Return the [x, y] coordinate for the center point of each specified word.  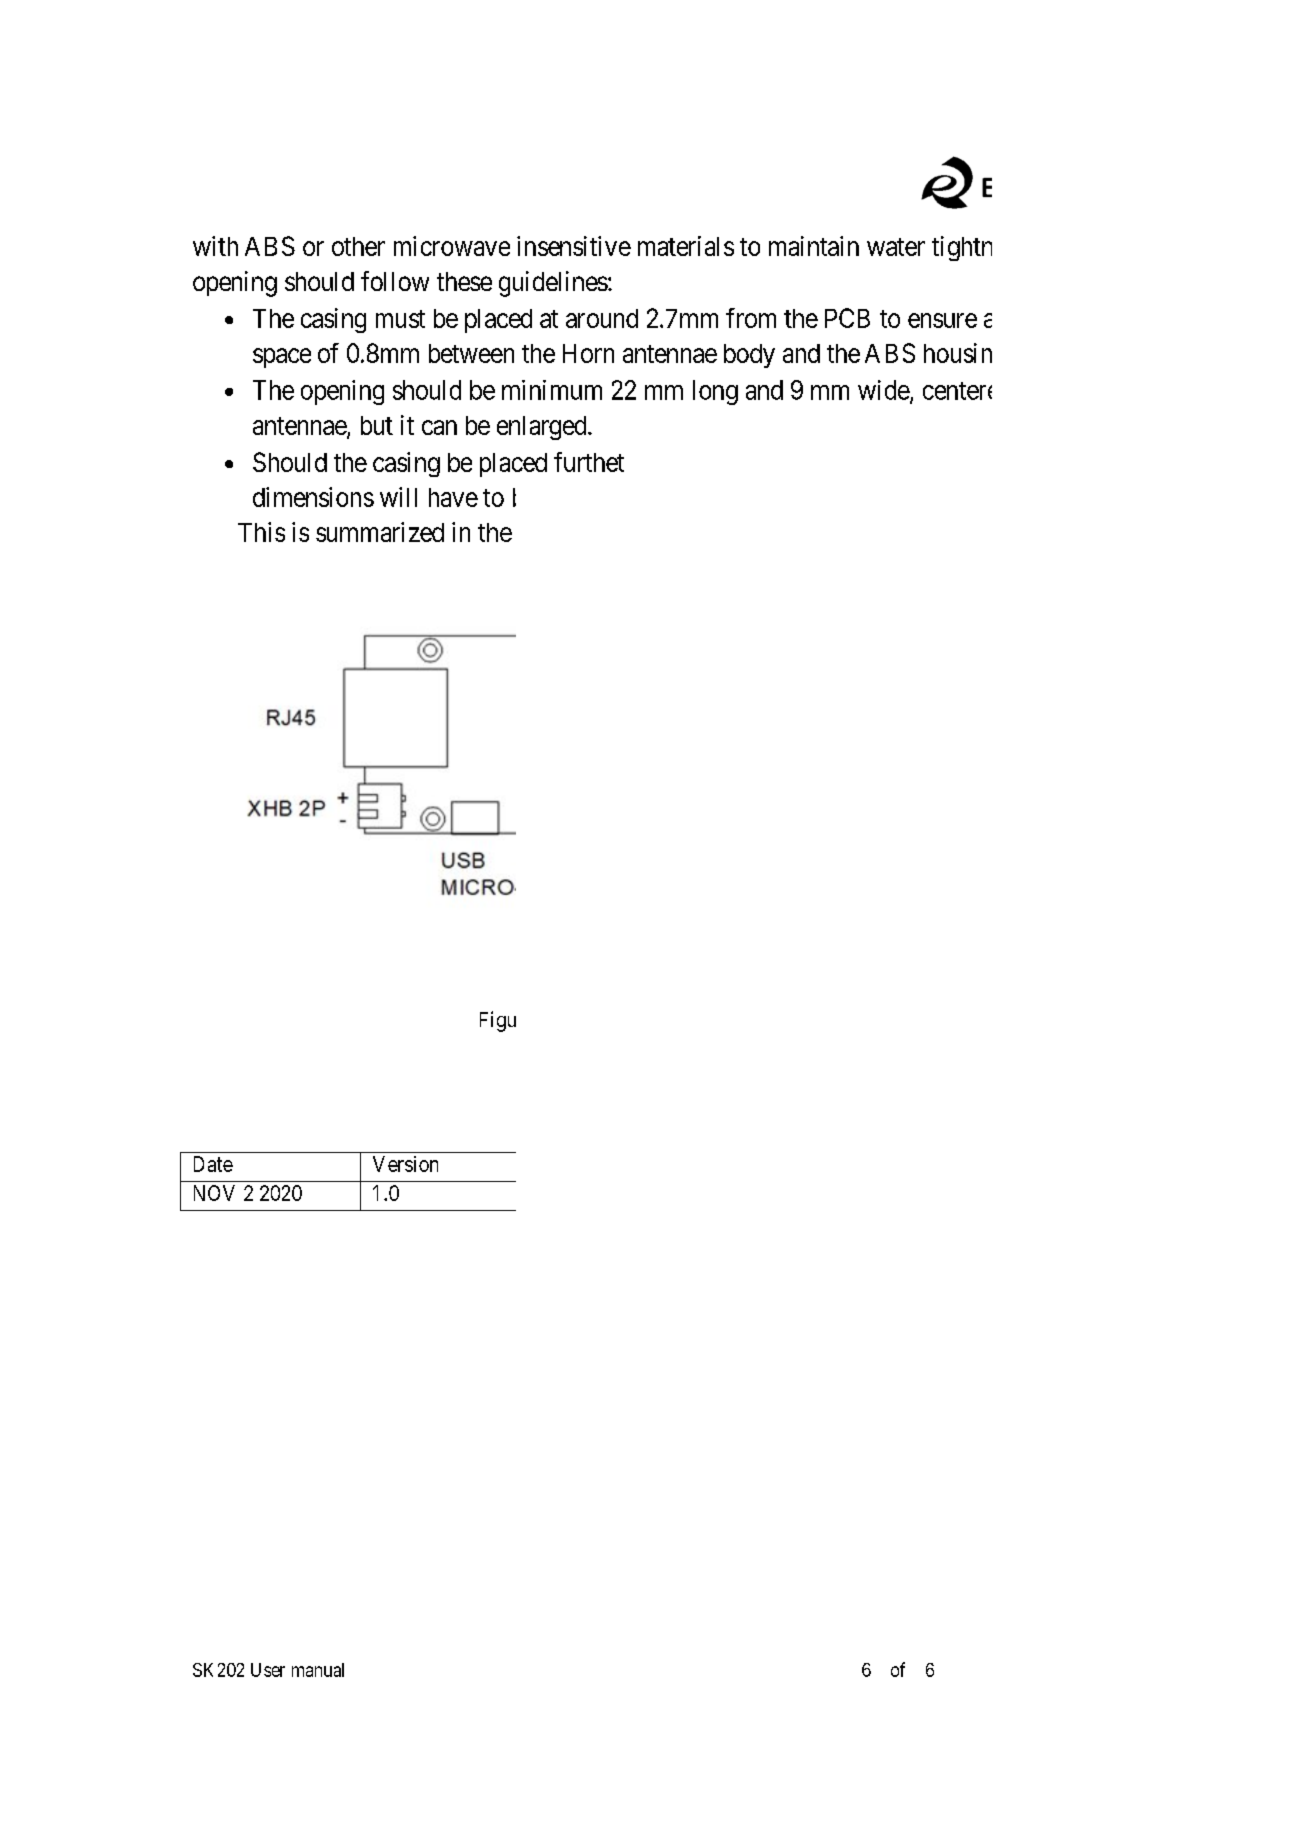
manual [318, 1670]
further [589, 462]
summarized [380, 532]
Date [213, 1164]
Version [405, 1164]
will [398, 497]
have [453, 497]
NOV [214, 1193]
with [215, 246]
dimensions [313, 497]
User [268, 1670]
